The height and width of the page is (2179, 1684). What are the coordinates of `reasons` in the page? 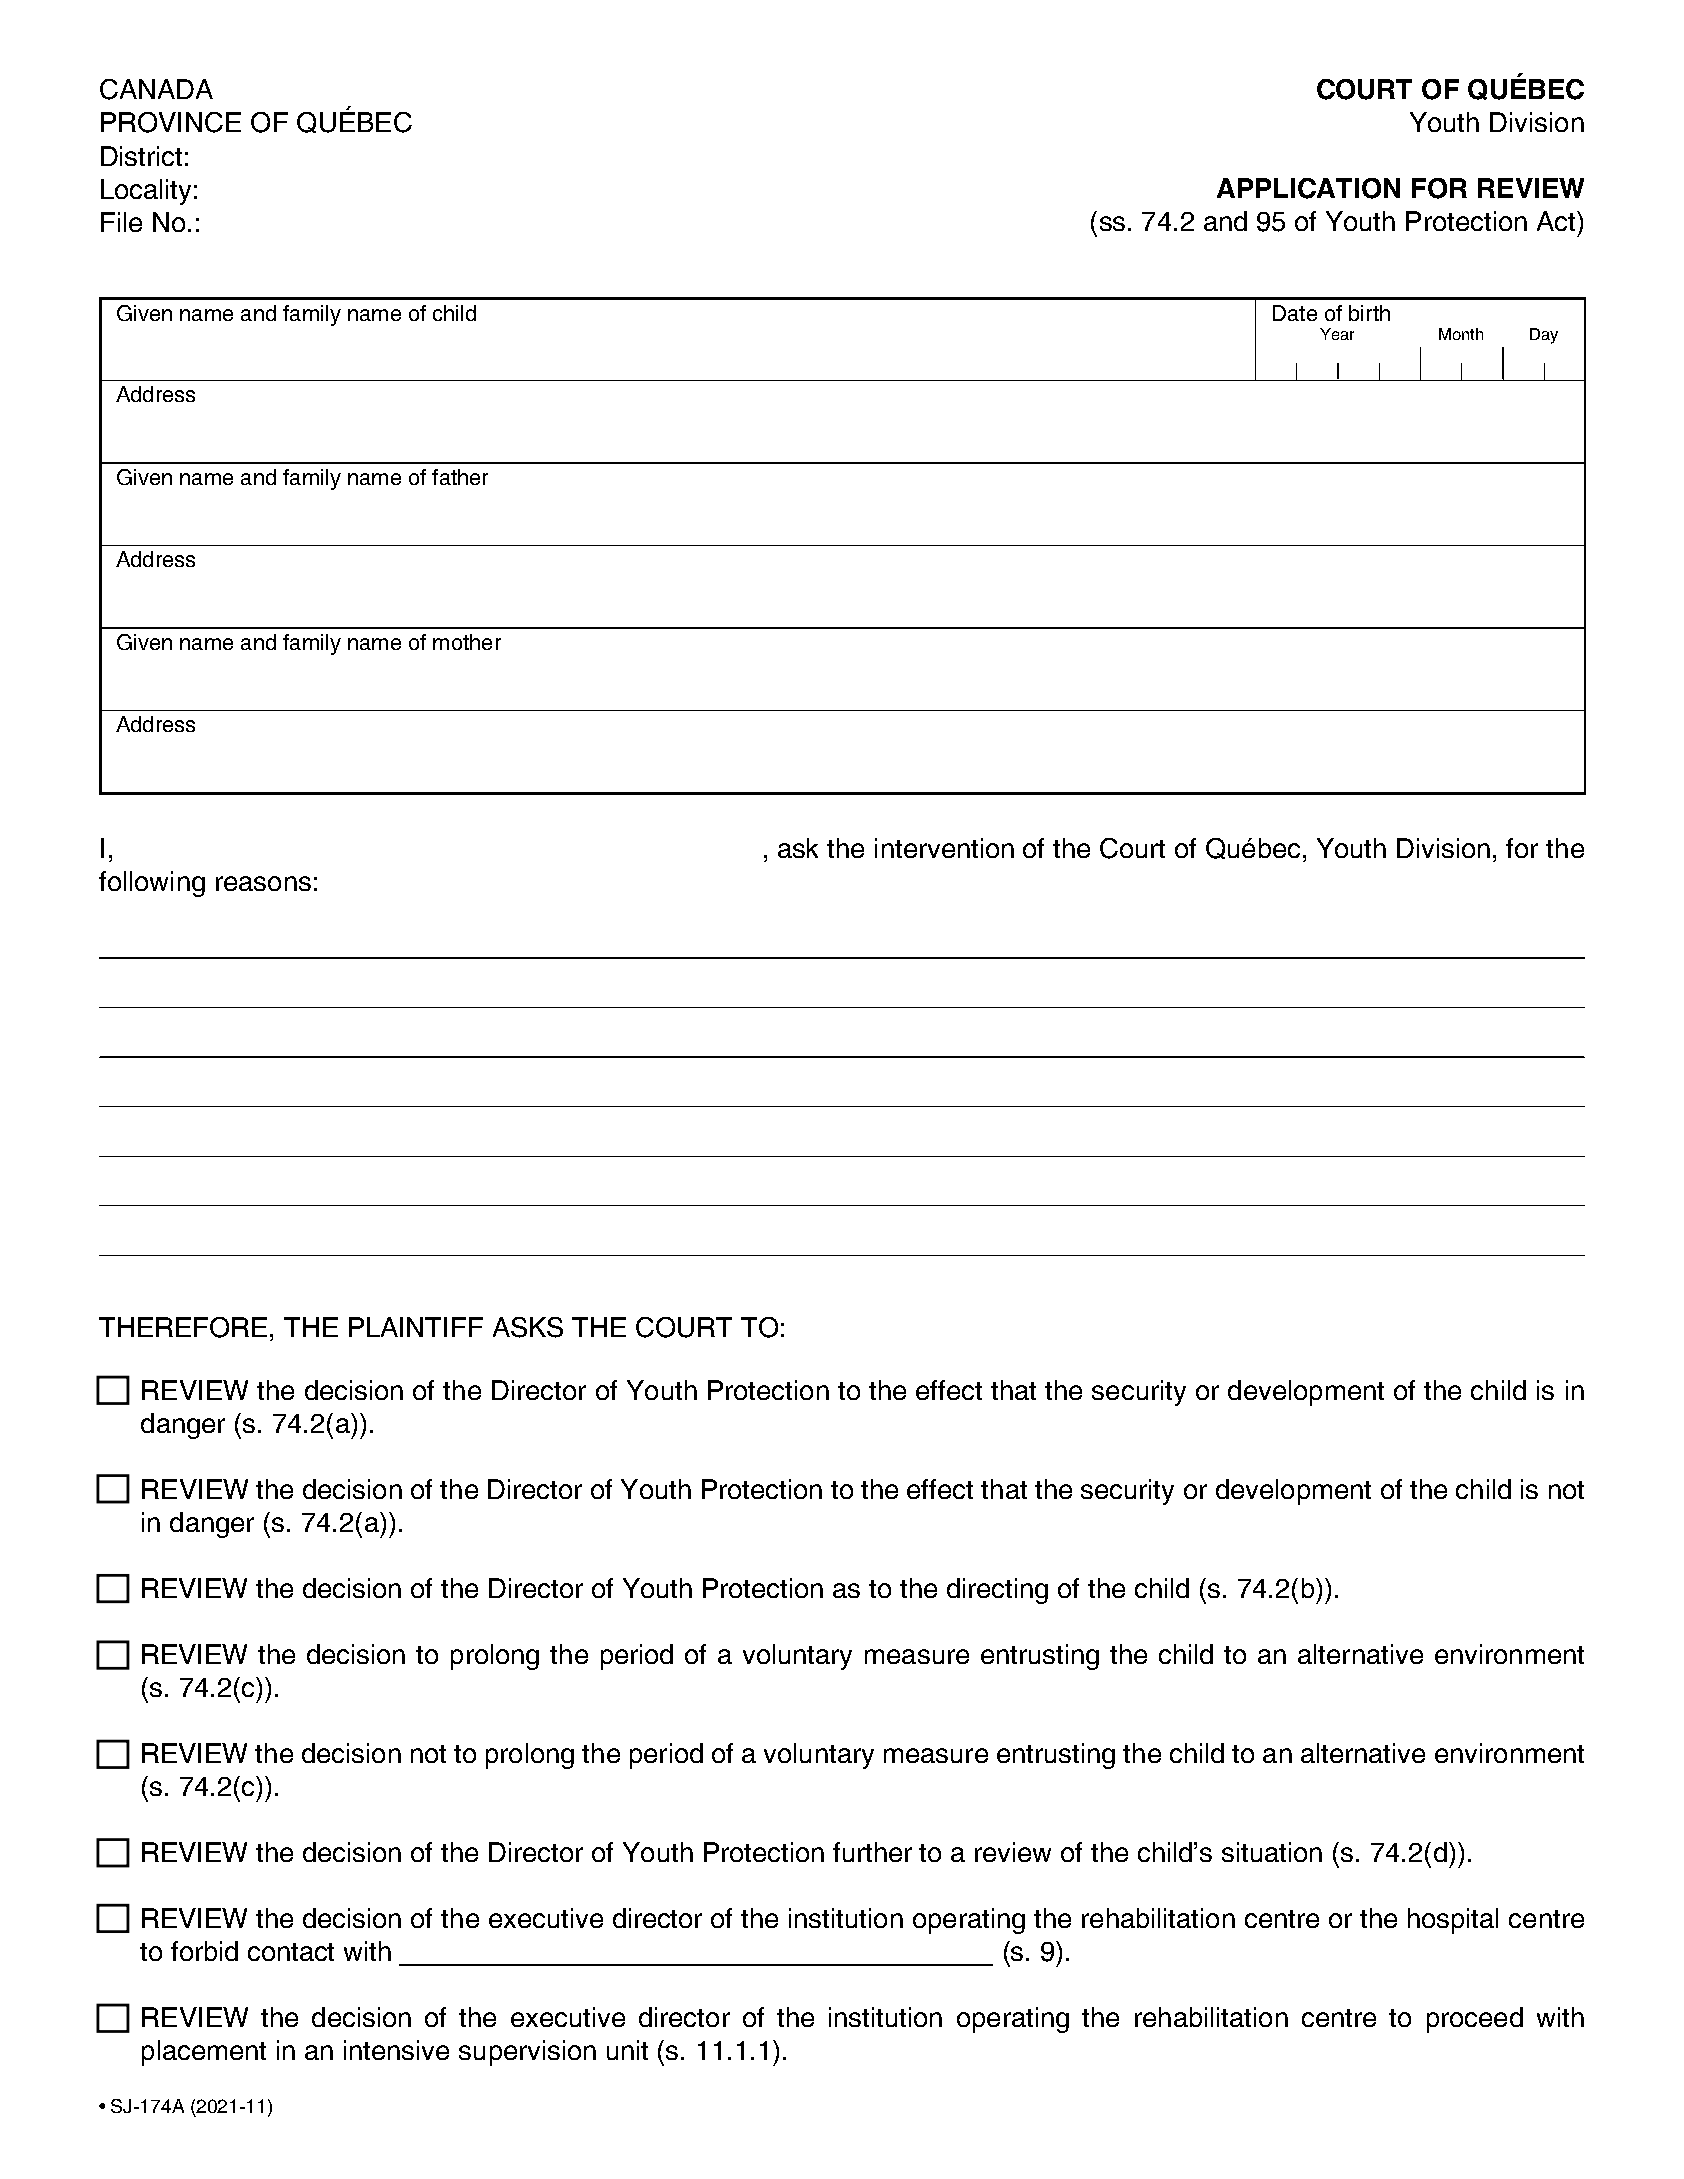 It's located at (263, 883).
